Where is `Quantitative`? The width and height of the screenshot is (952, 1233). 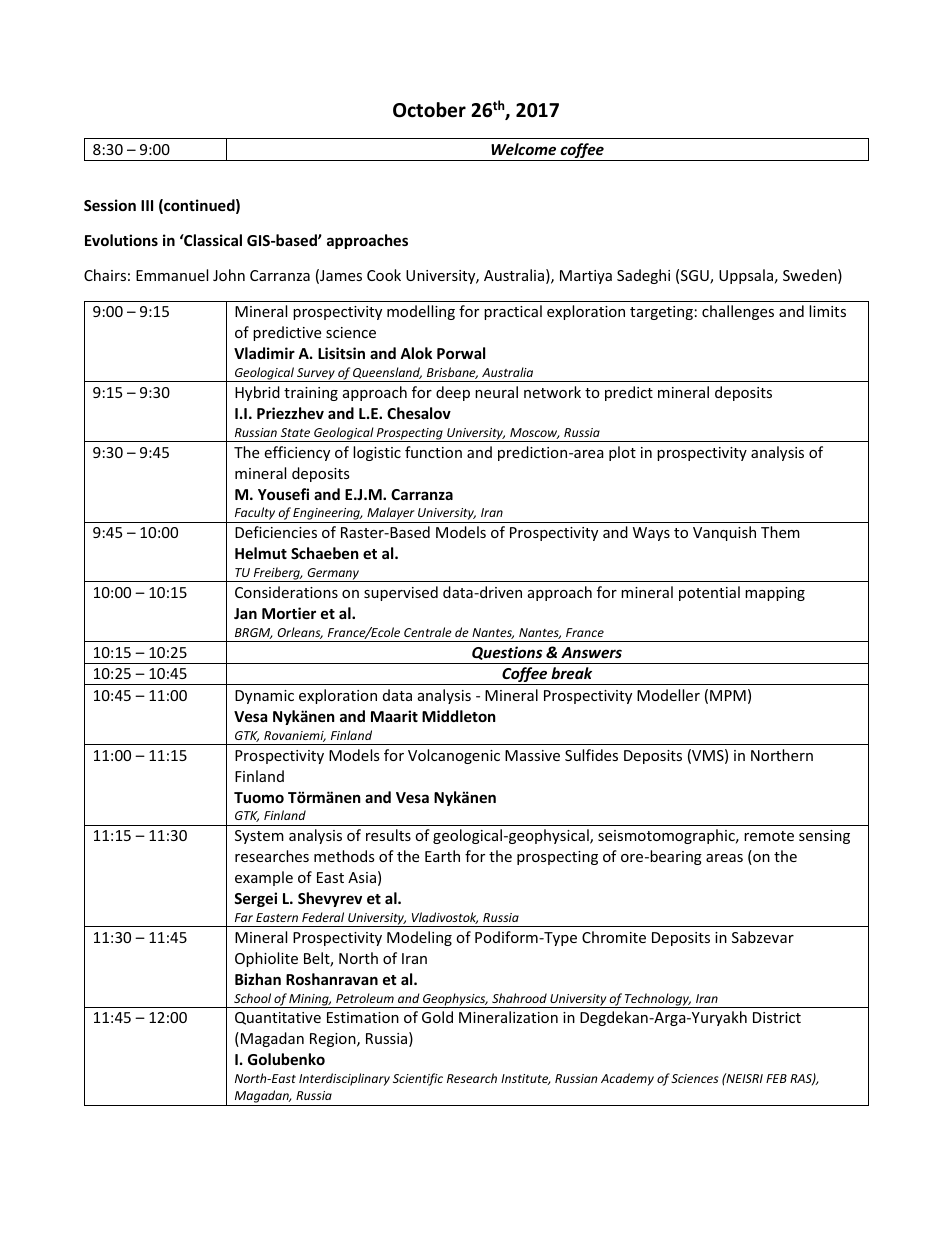 Quantitative is located at coordinates (278, 1018).
